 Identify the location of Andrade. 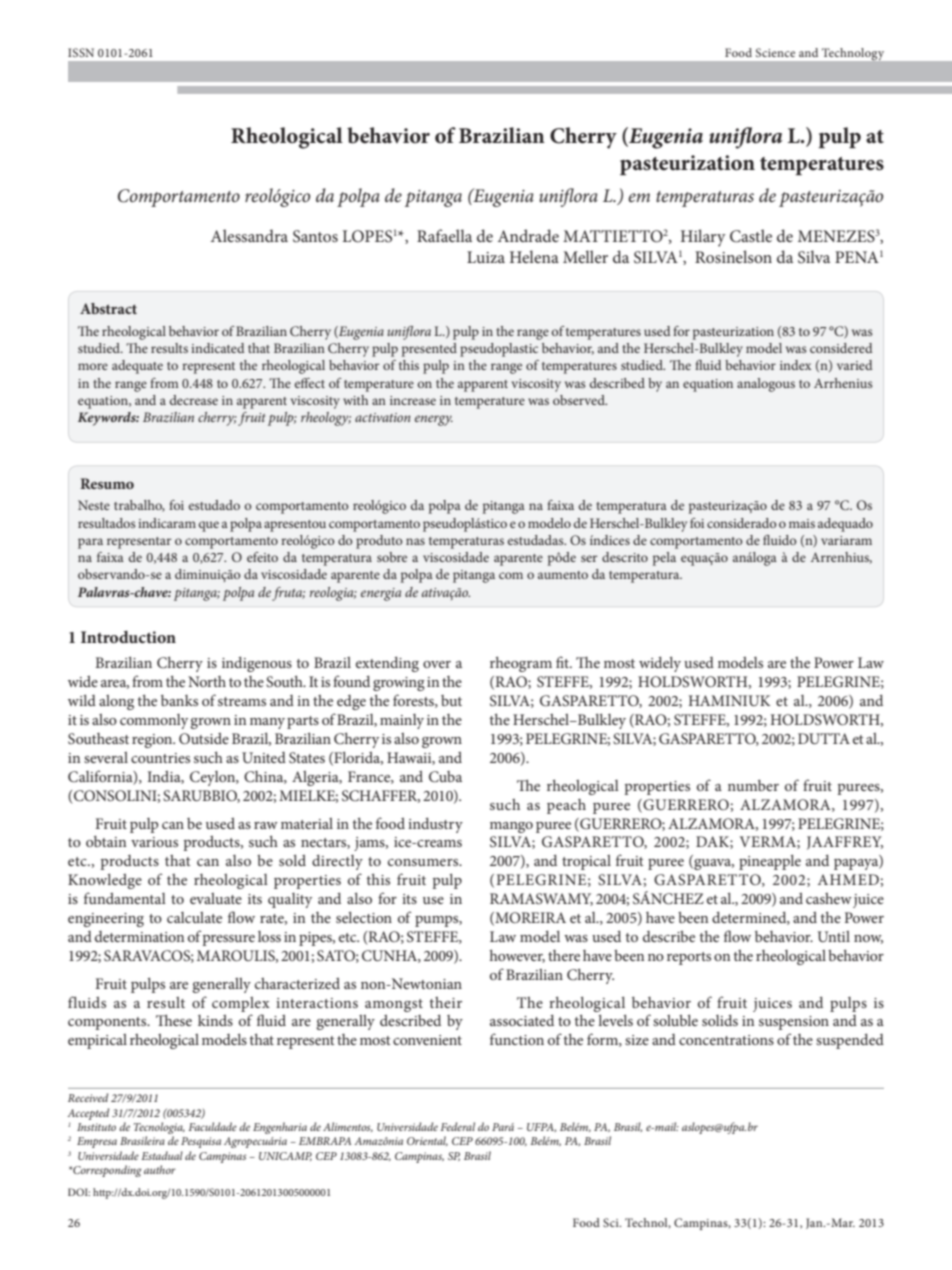
(528, 235).
